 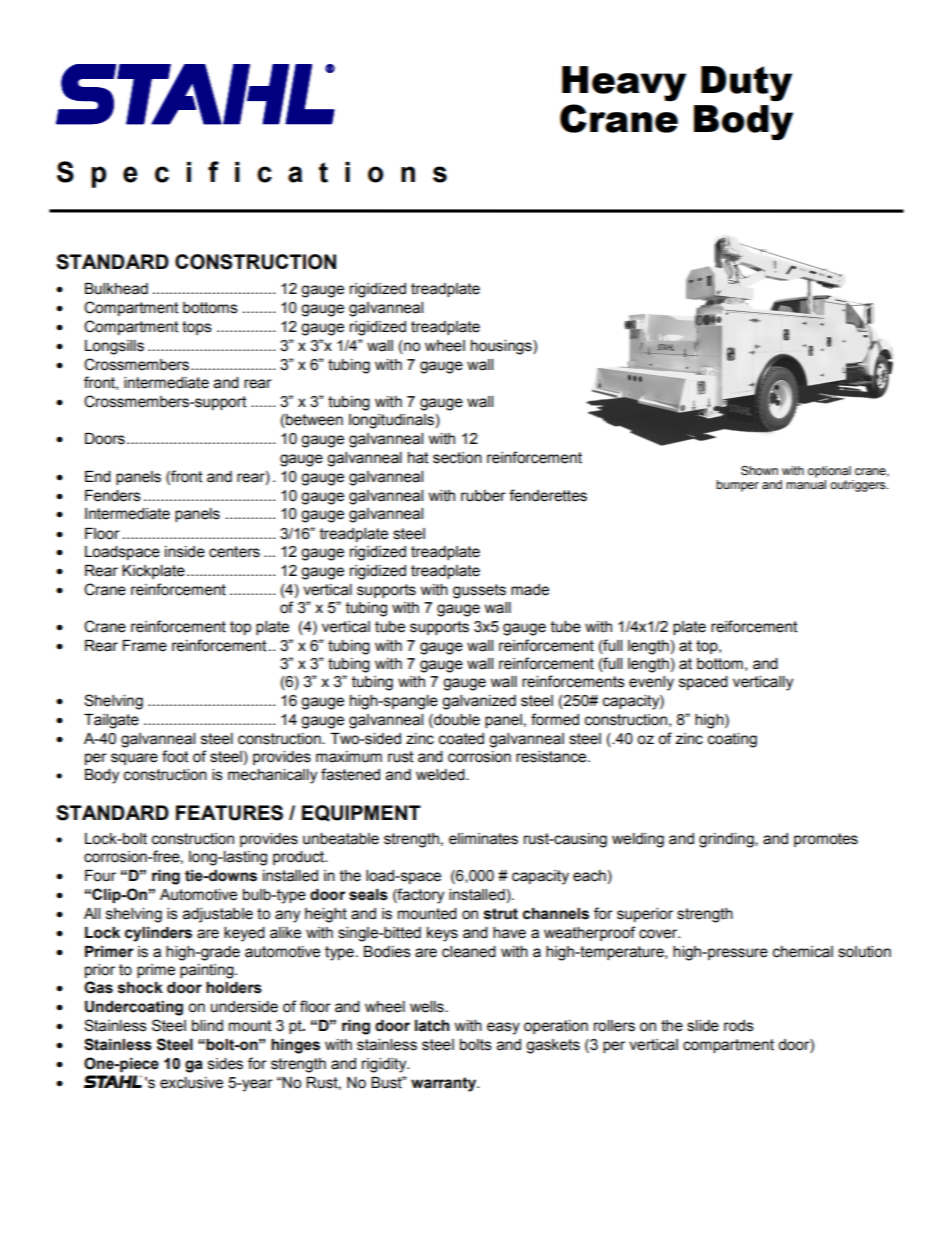 What do you see at coordinates (806, 485) in the document?
I see `manual` at bounding box center [806, 485].
